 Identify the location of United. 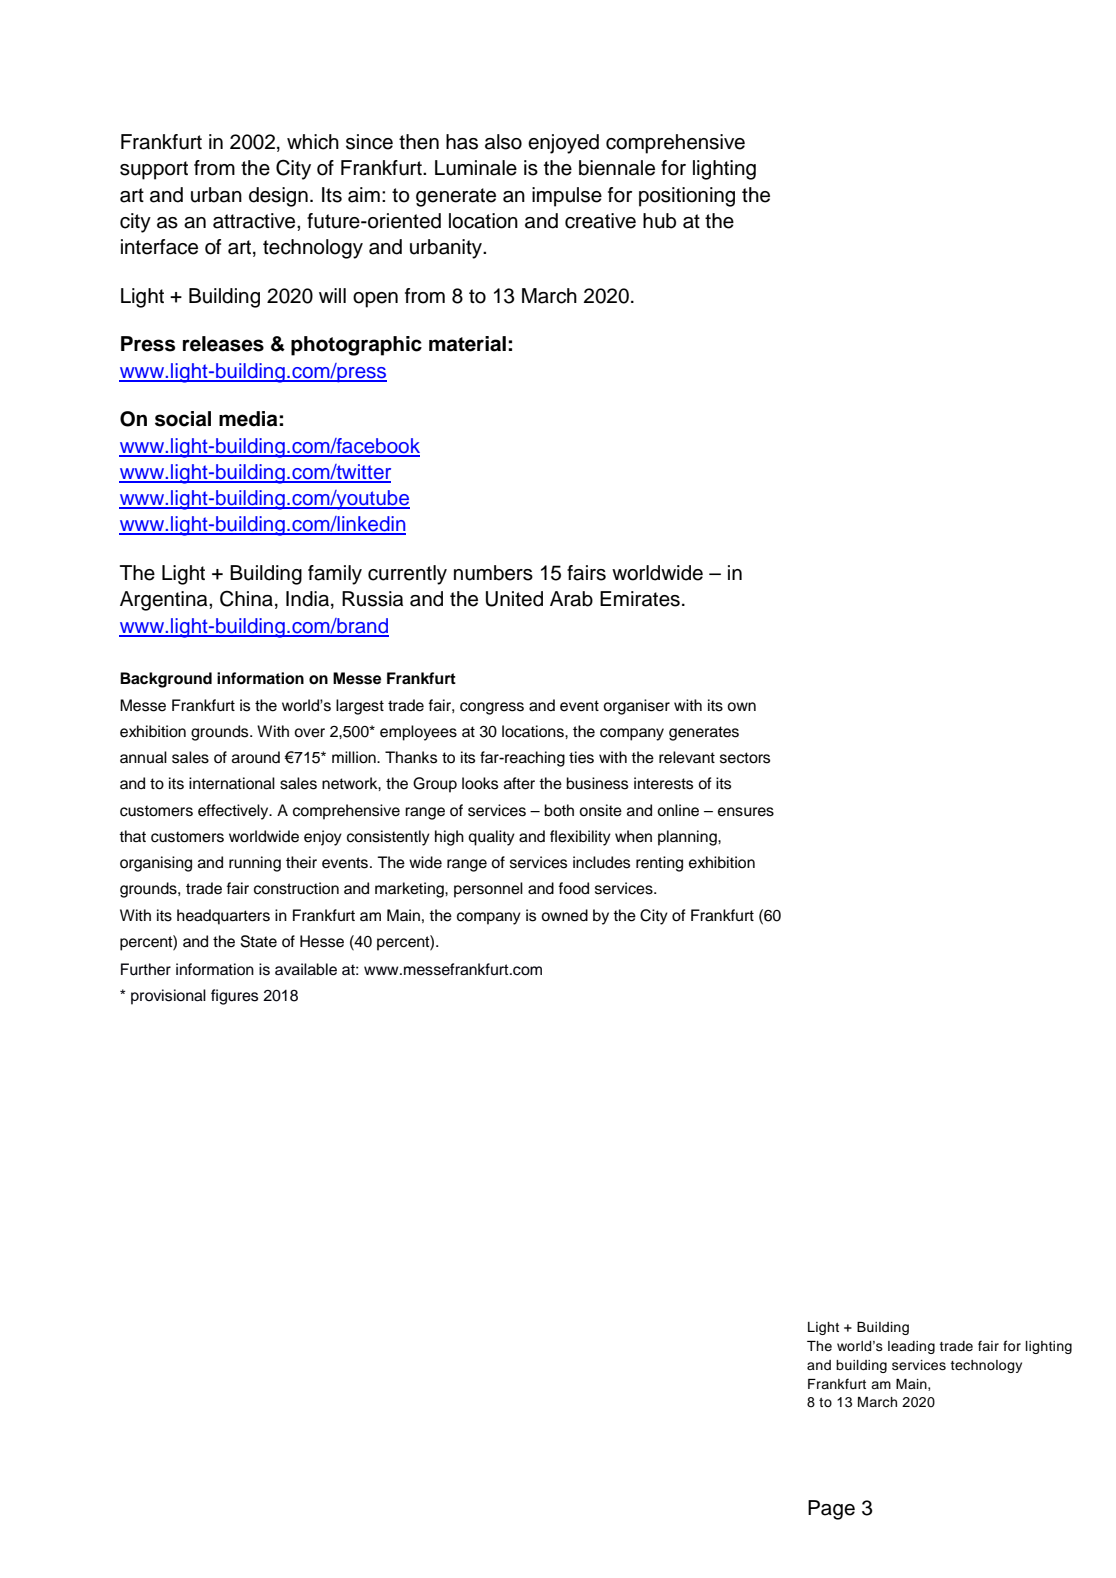
(514, 599).
